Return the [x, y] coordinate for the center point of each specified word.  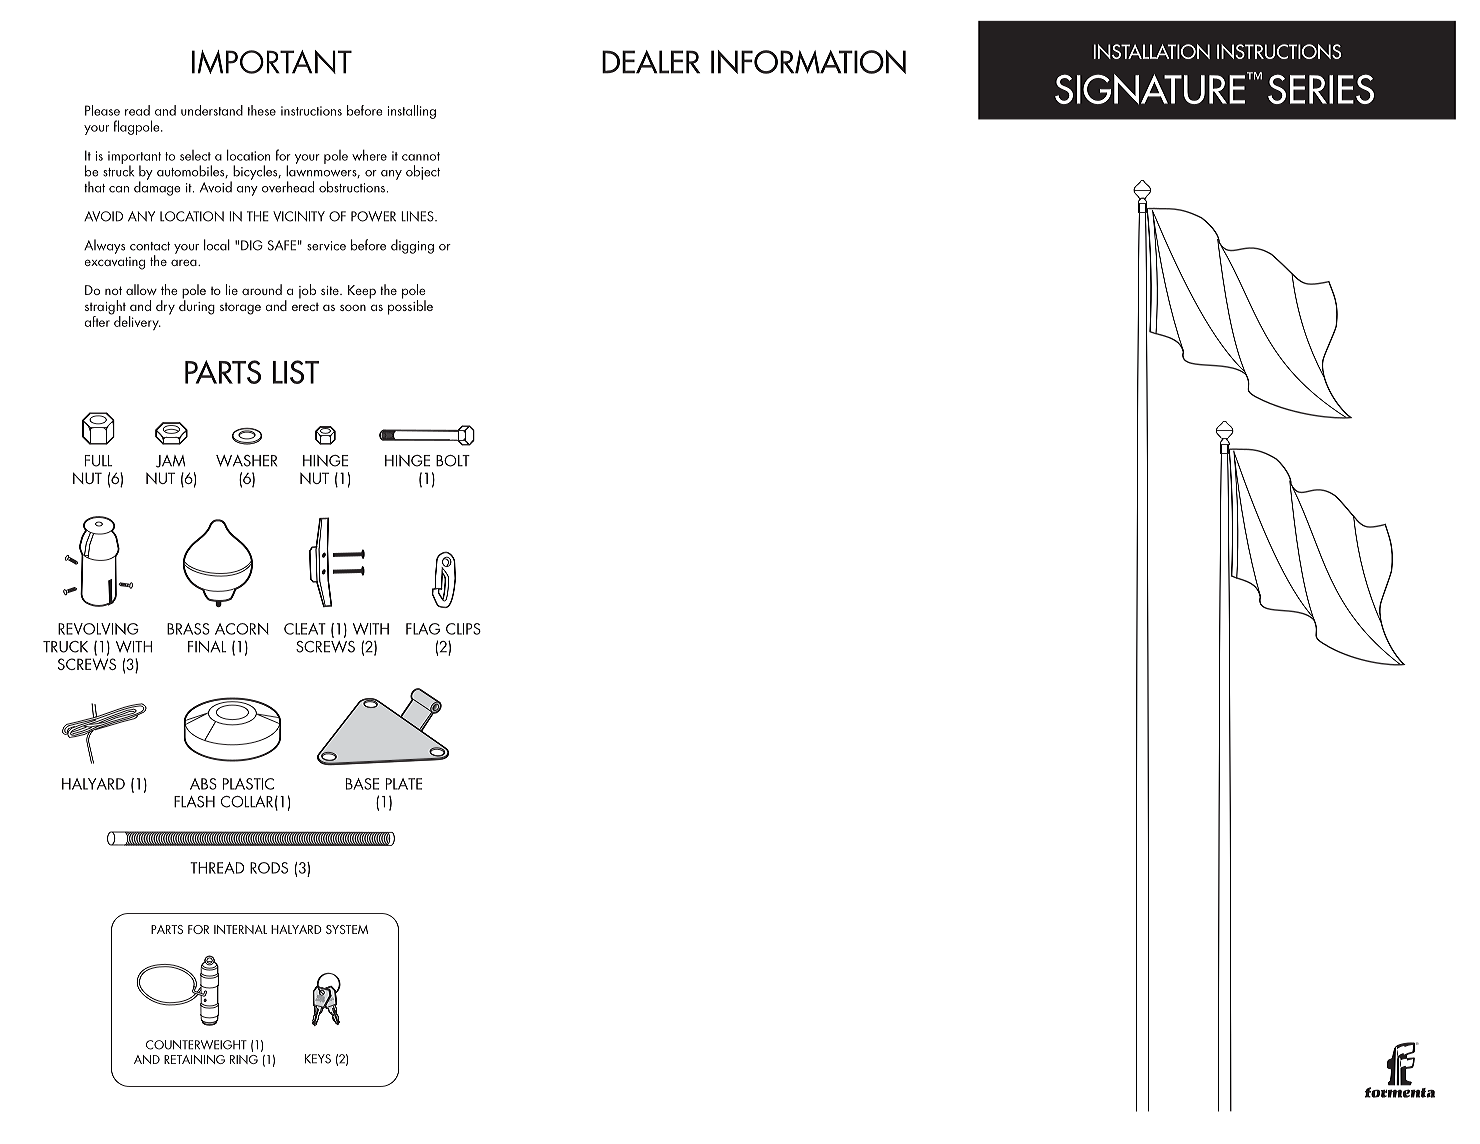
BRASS [188, 629]
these [261, 110]
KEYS [318, 1059]
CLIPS [463, 629]
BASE [362, 784]
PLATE [404, 784]
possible [410, 306]
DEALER [651, 62]
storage [240, 309]
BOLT [453, 461]
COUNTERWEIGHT [196, 1045]
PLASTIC [248, 784]
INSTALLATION [1152, 51]
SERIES [1321, 89]
